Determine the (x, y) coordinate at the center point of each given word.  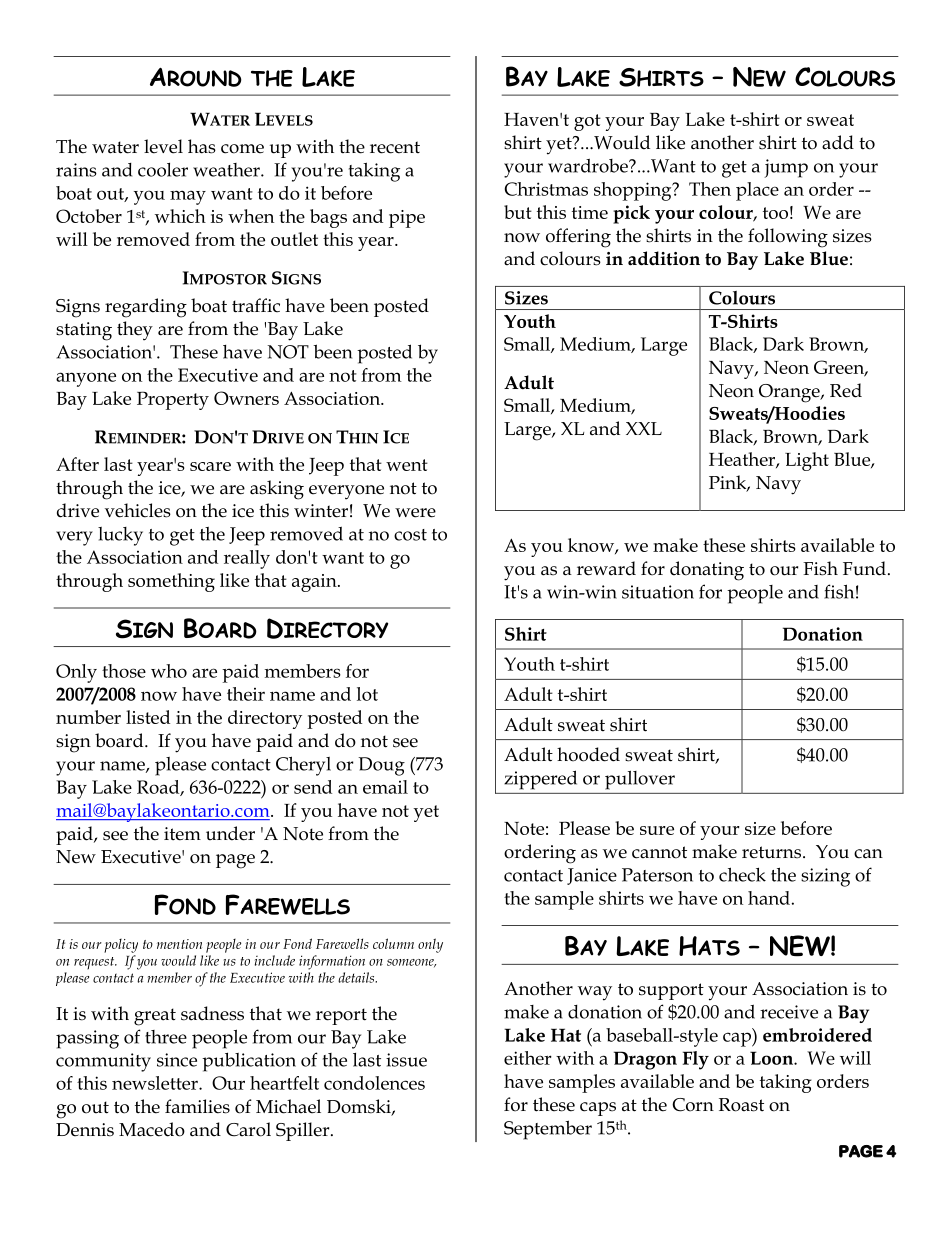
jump (786, 168)
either (528, 1058)
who (169, 671)
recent (395, 147)
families (197, 1106)
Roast (741, 1105)
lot (367, 694)
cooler (163, 170)
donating (707, 571)
